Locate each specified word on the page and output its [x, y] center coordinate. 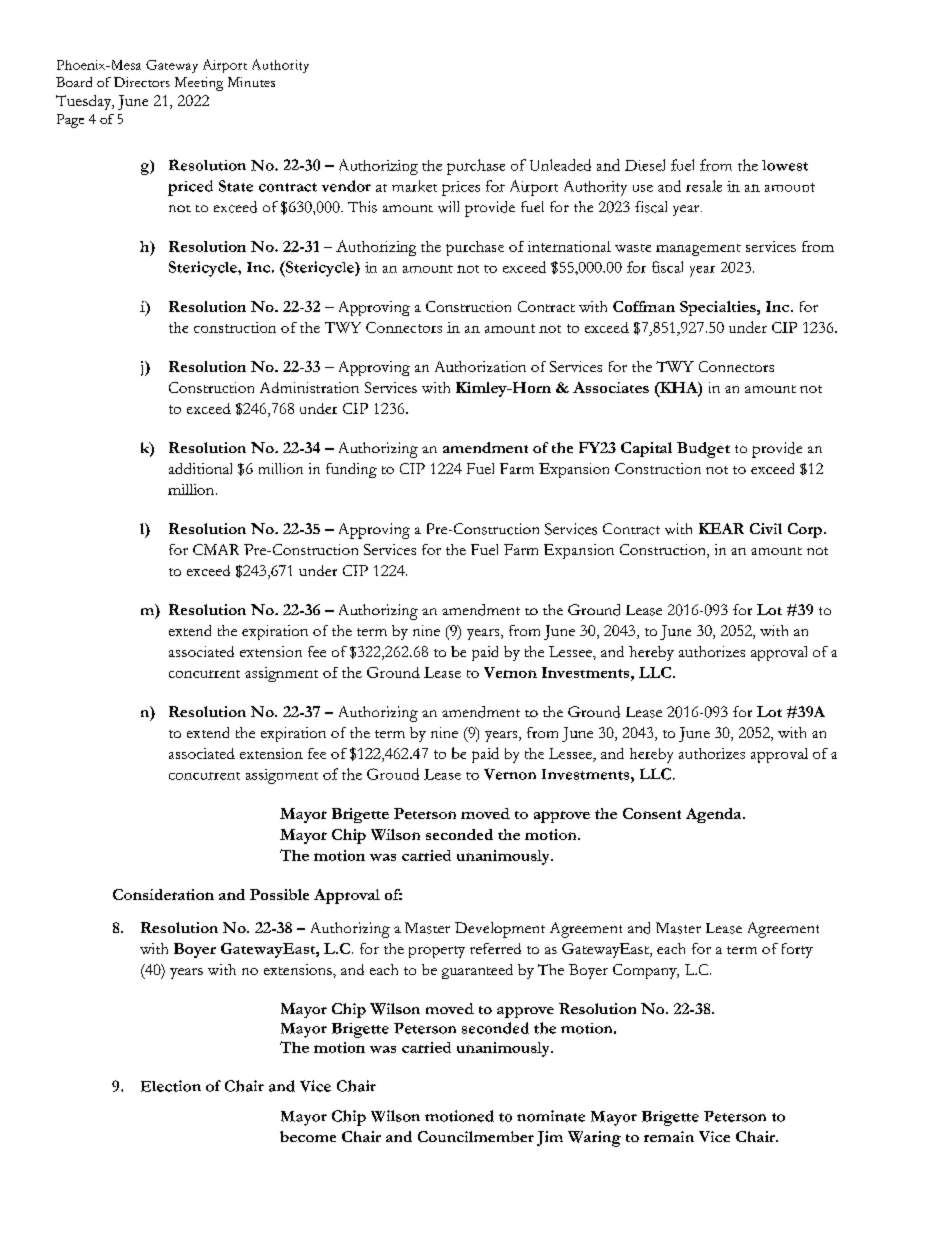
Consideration [163, 894]
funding [351, 470]
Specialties [719, 308]
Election [171, 1086]
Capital [646, 449]
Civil [766, 528]
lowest [785, 165]
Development [500, 930]
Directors [142, 82]
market [414, 186]
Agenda [715, 815]
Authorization [480, 366]
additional [200, 468]
